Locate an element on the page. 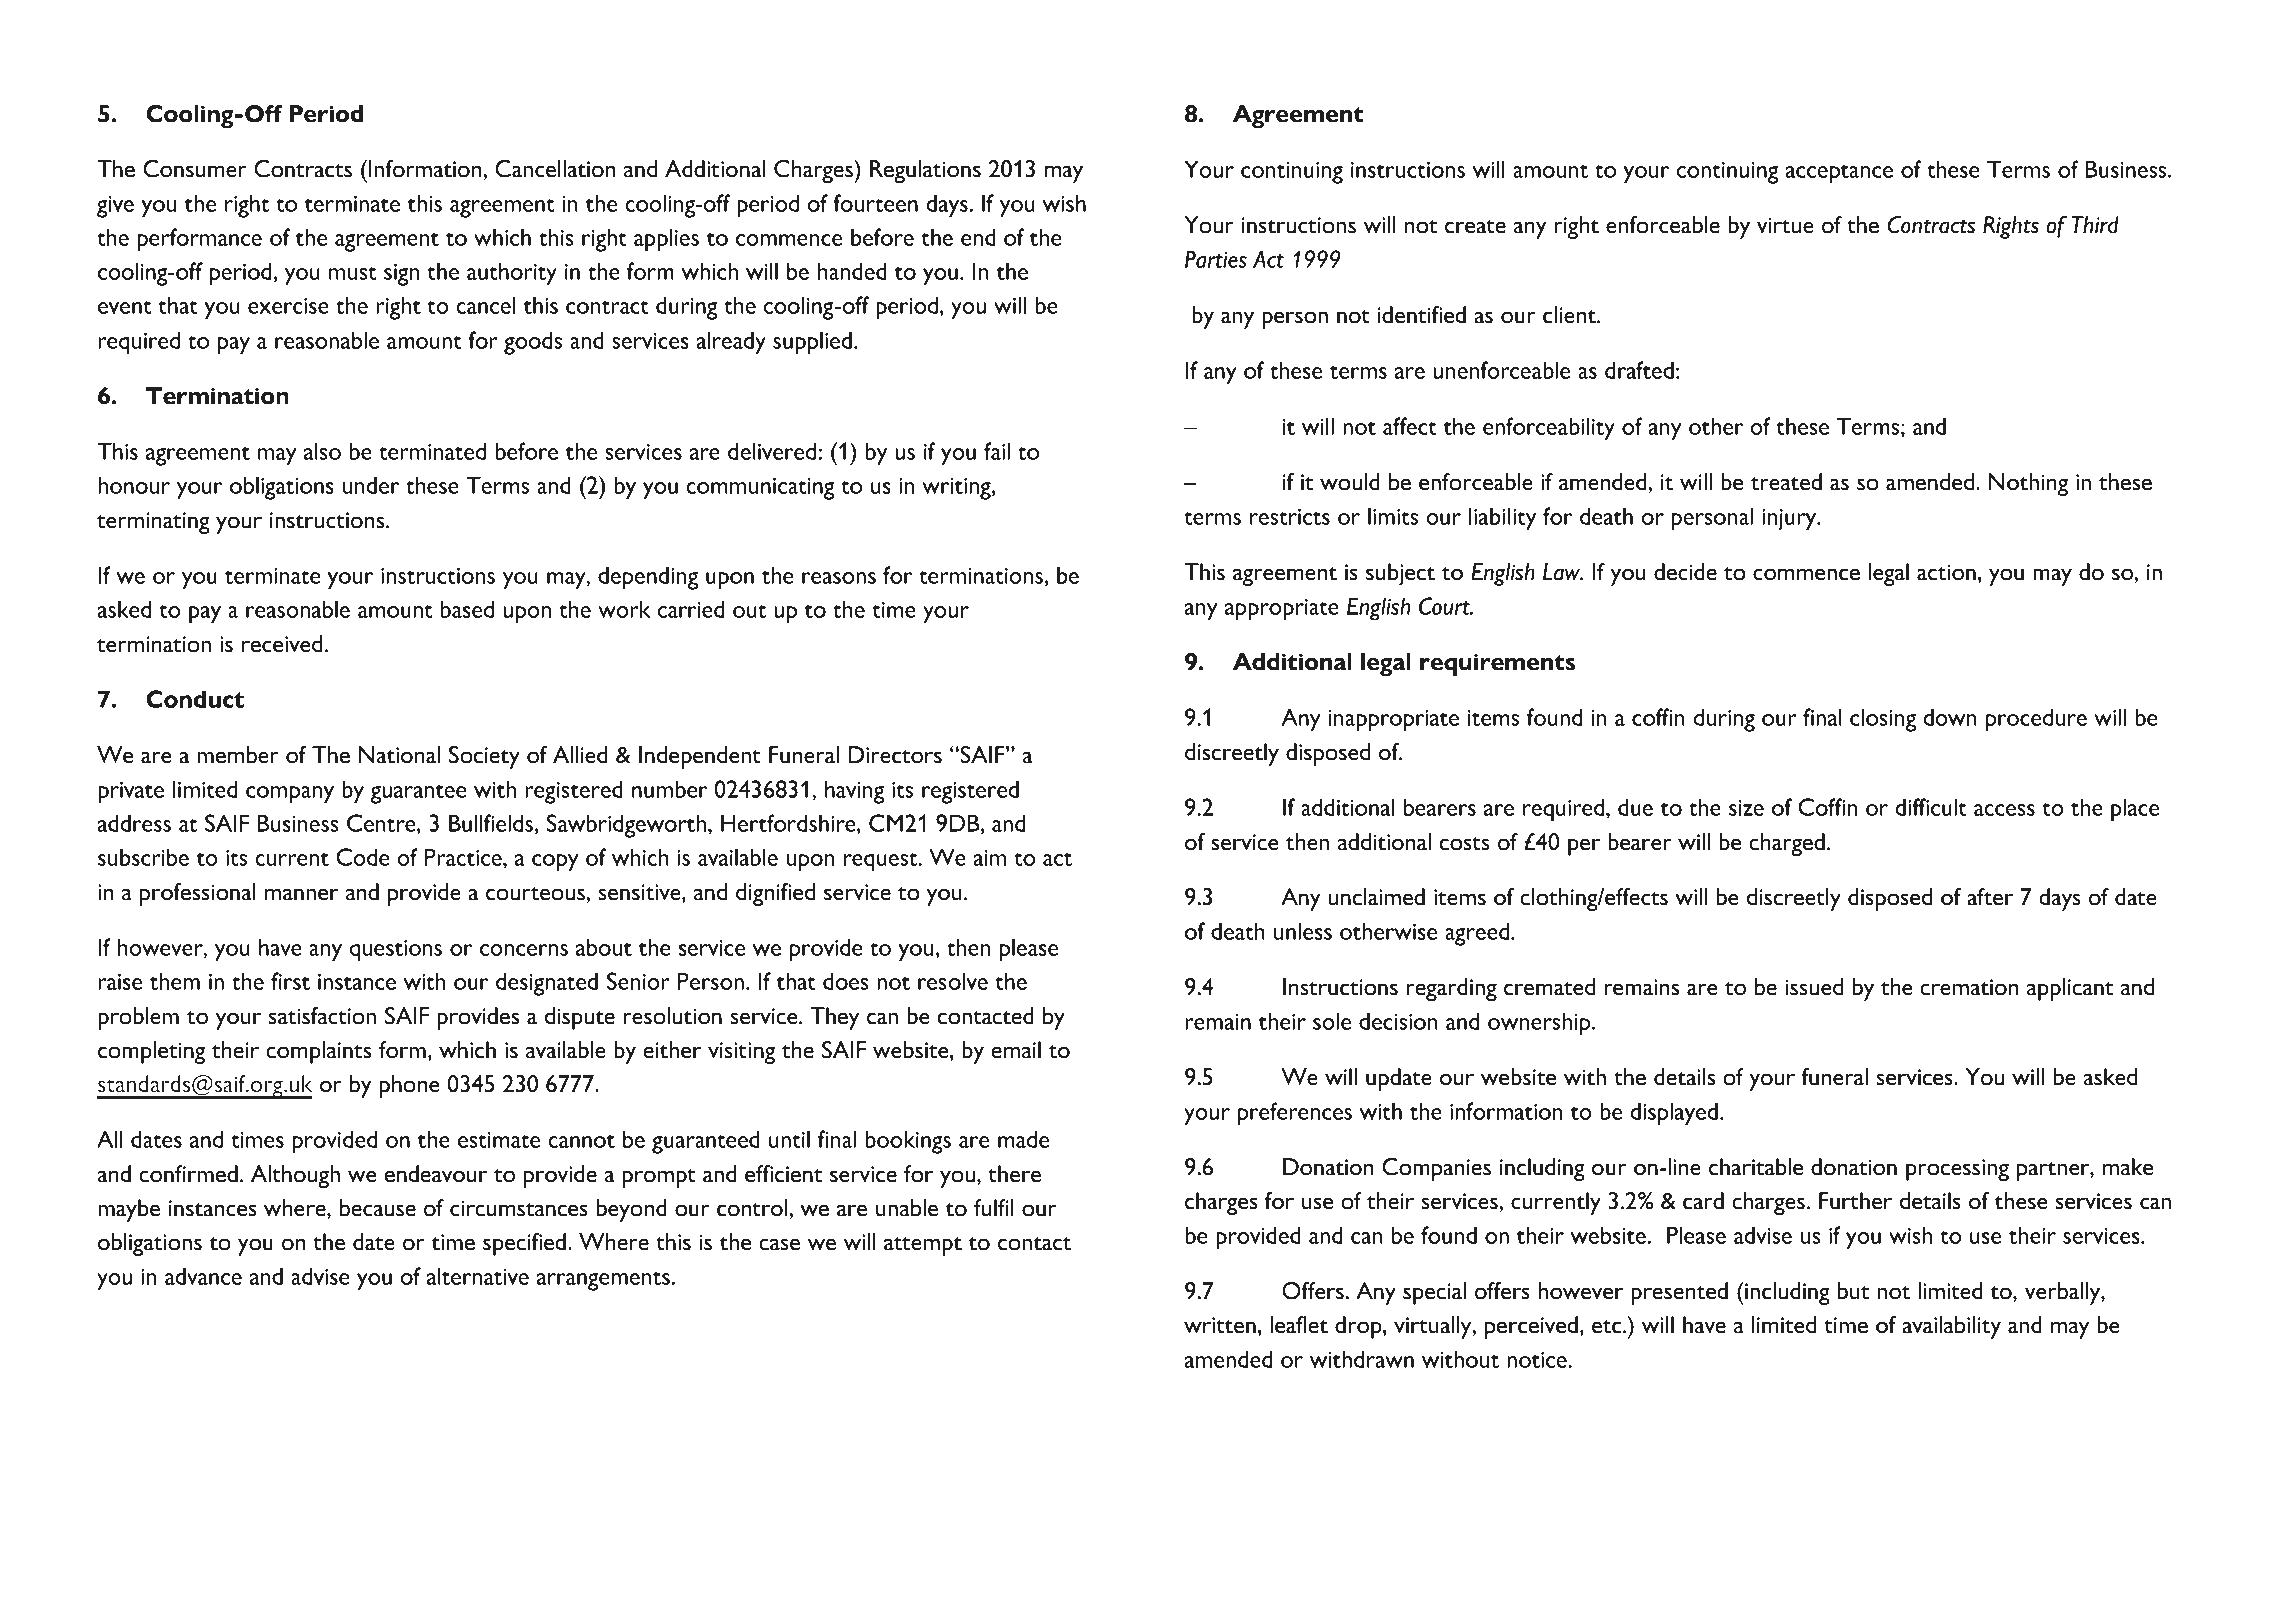 This image has height=1607, width=2273. unless is located at coordinates (1303, 931).
